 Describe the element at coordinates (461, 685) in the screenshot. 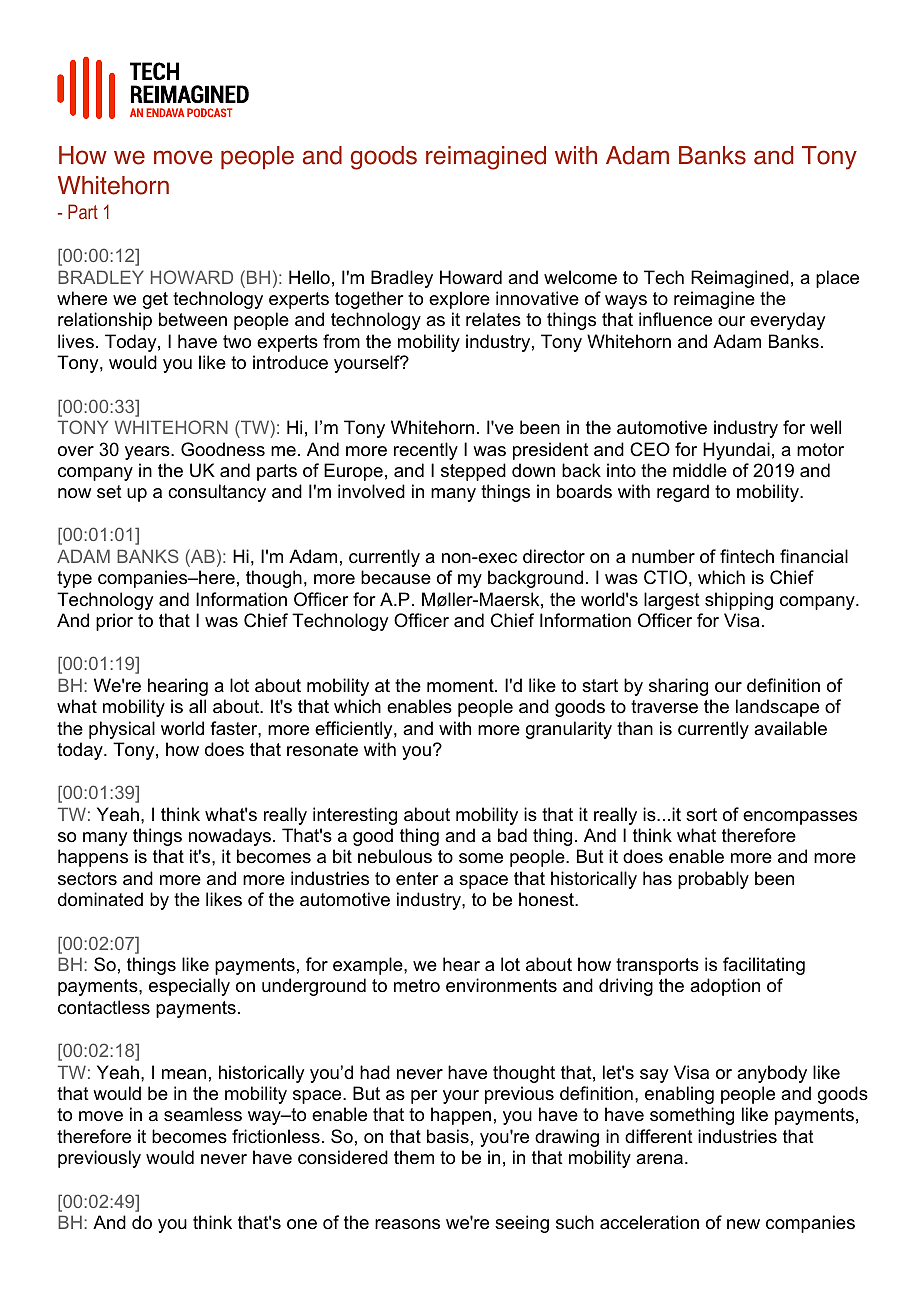

I see `moment` at that location.
